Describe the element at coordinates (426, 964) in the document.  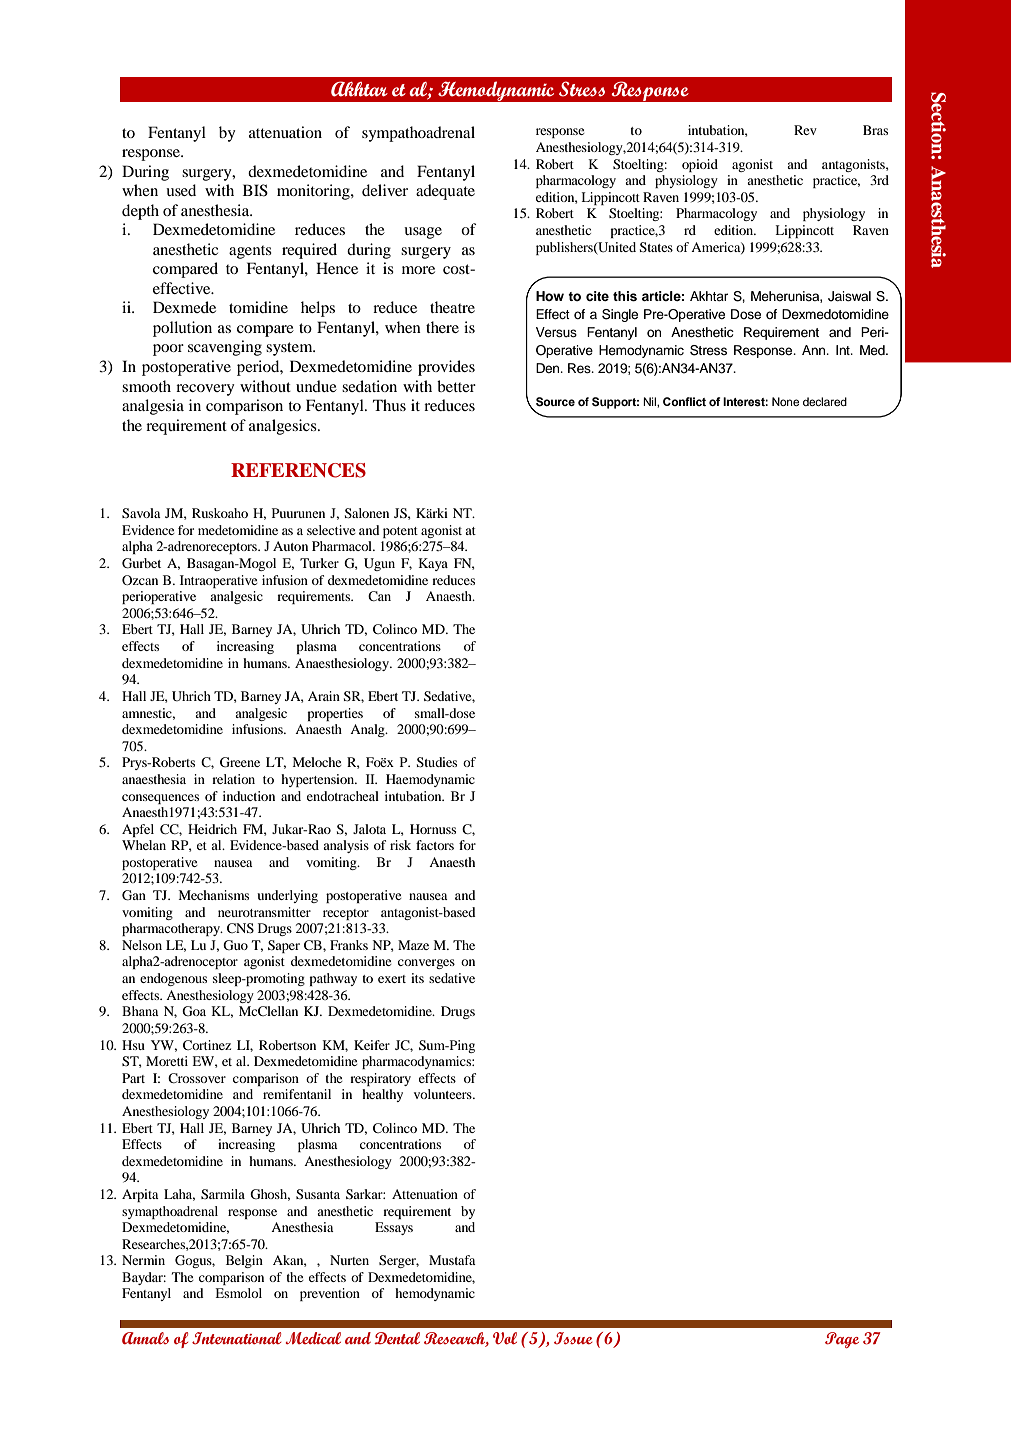
I see `converges` at that location.
